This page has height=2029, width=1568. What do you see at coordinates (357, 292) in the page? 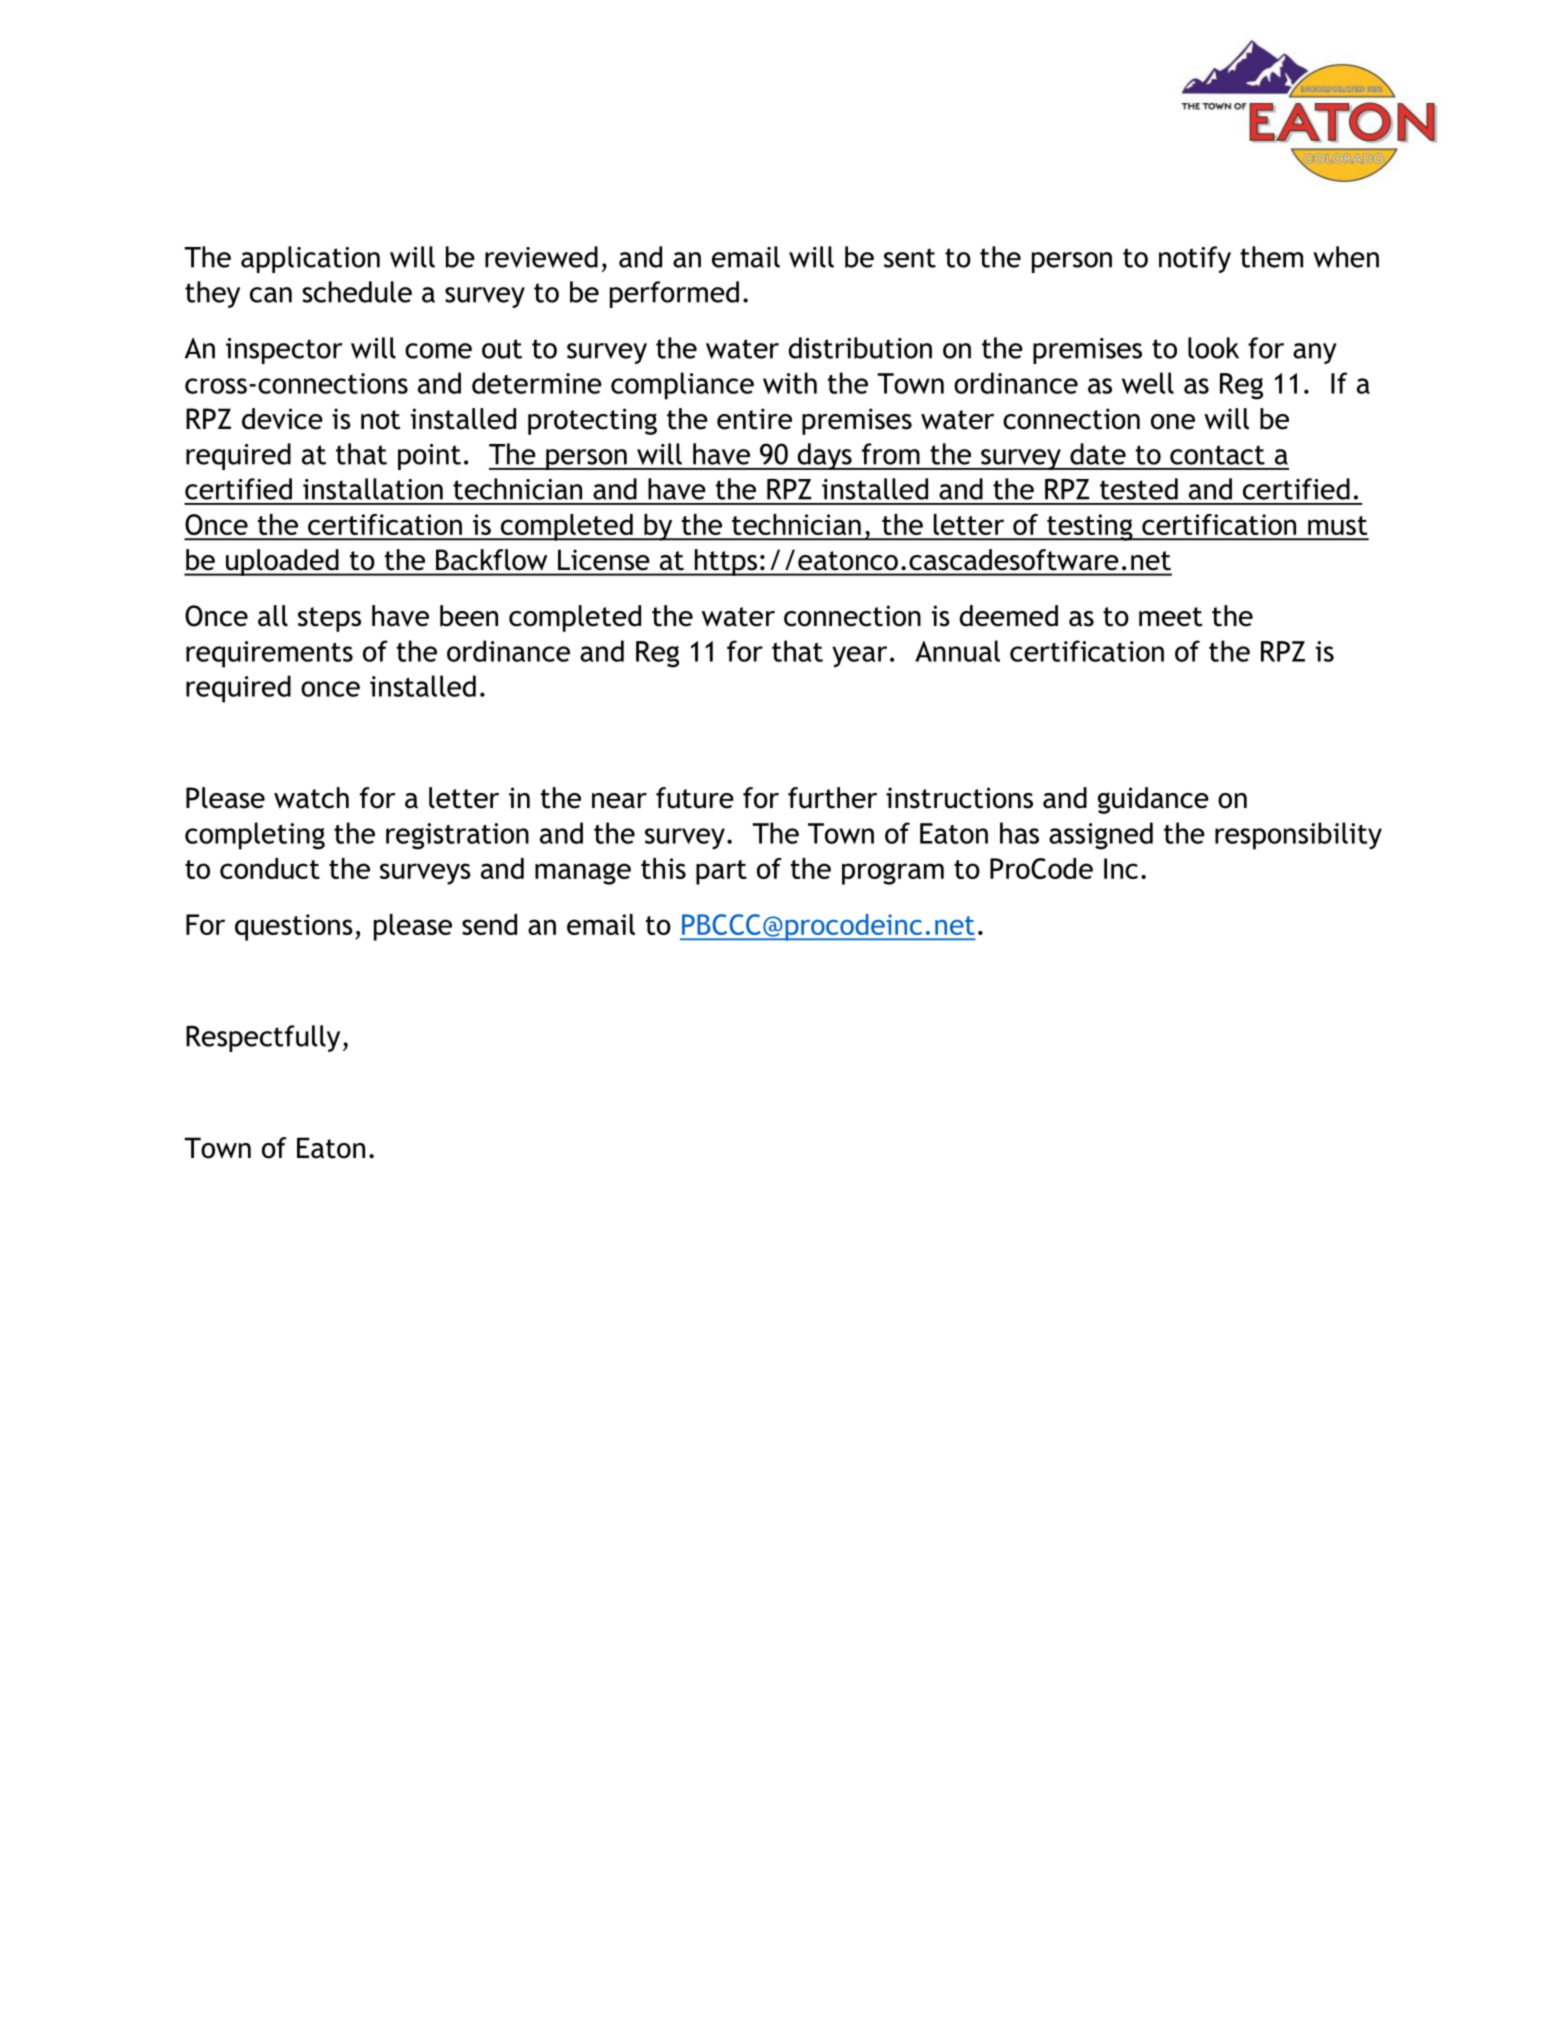
I see `schedule` at bounding box center [357, 292].
